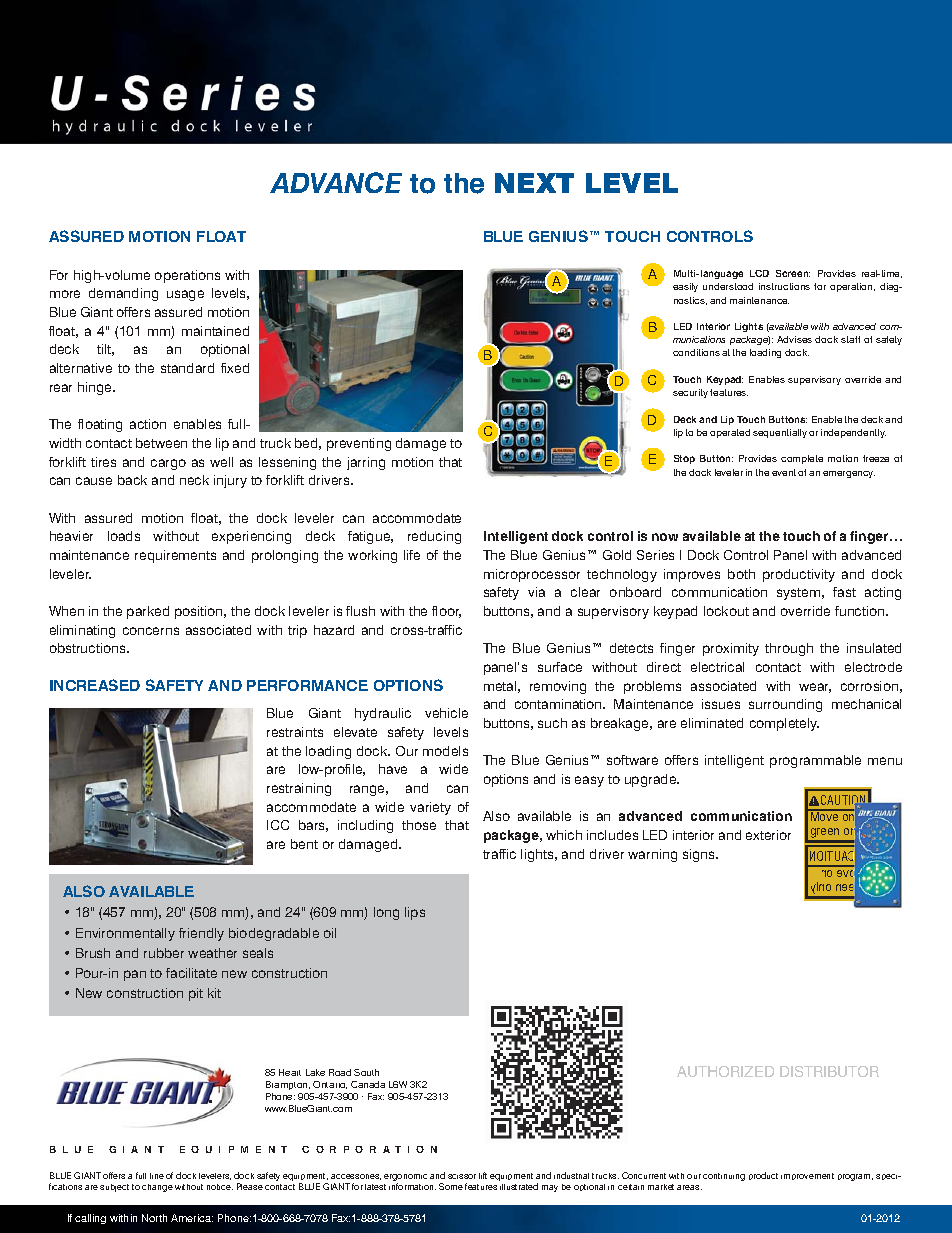 Image resolution: width=952 pixels, height=1233 pixels. What do you see at coordinates (185, 295) in the image?
I see `usage` at bounding box center [185, 295].
